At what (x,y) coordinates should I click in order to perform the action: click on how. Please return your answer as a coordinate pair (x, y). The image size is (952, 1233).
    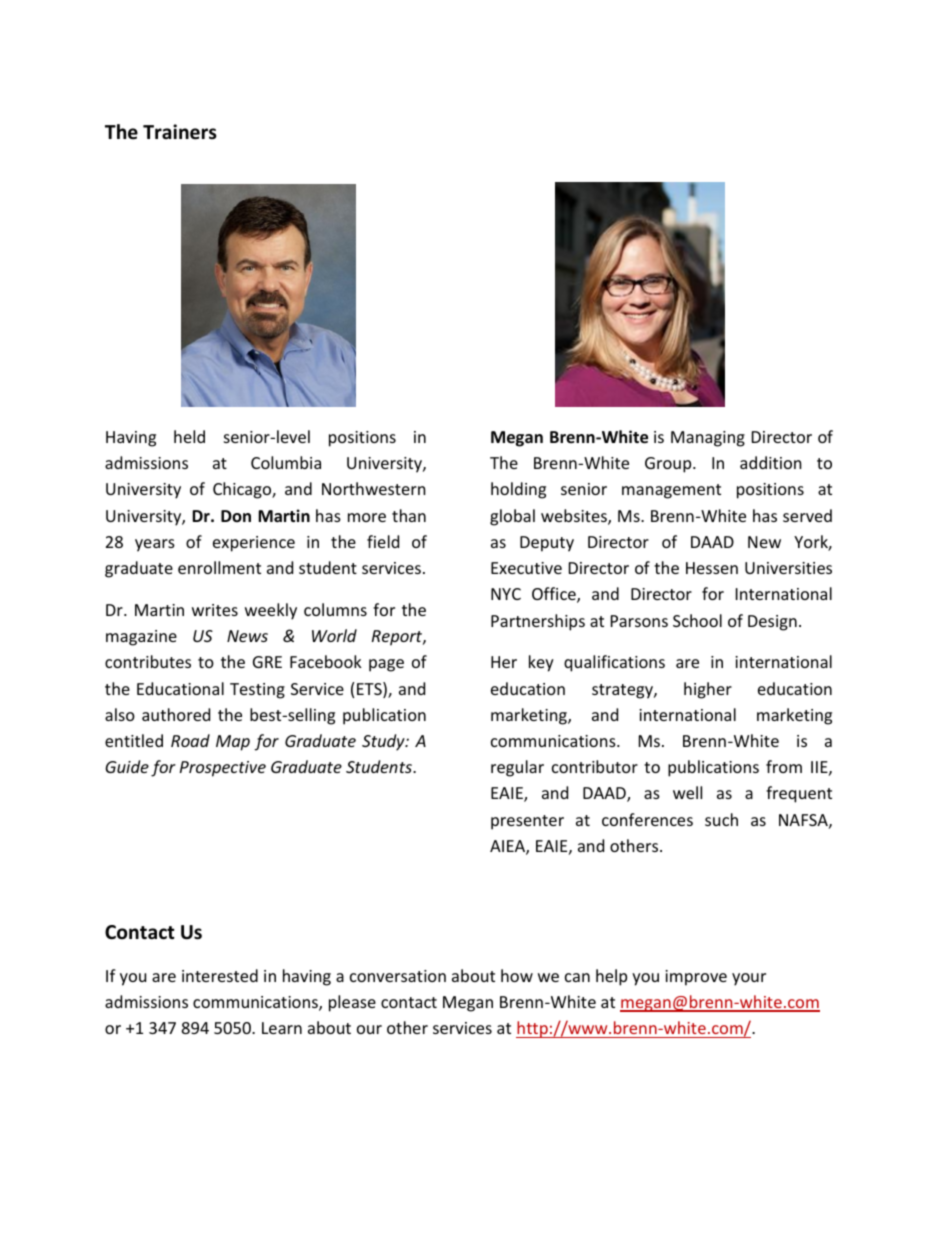
    Looking at the image, I should click on (517, 975).
